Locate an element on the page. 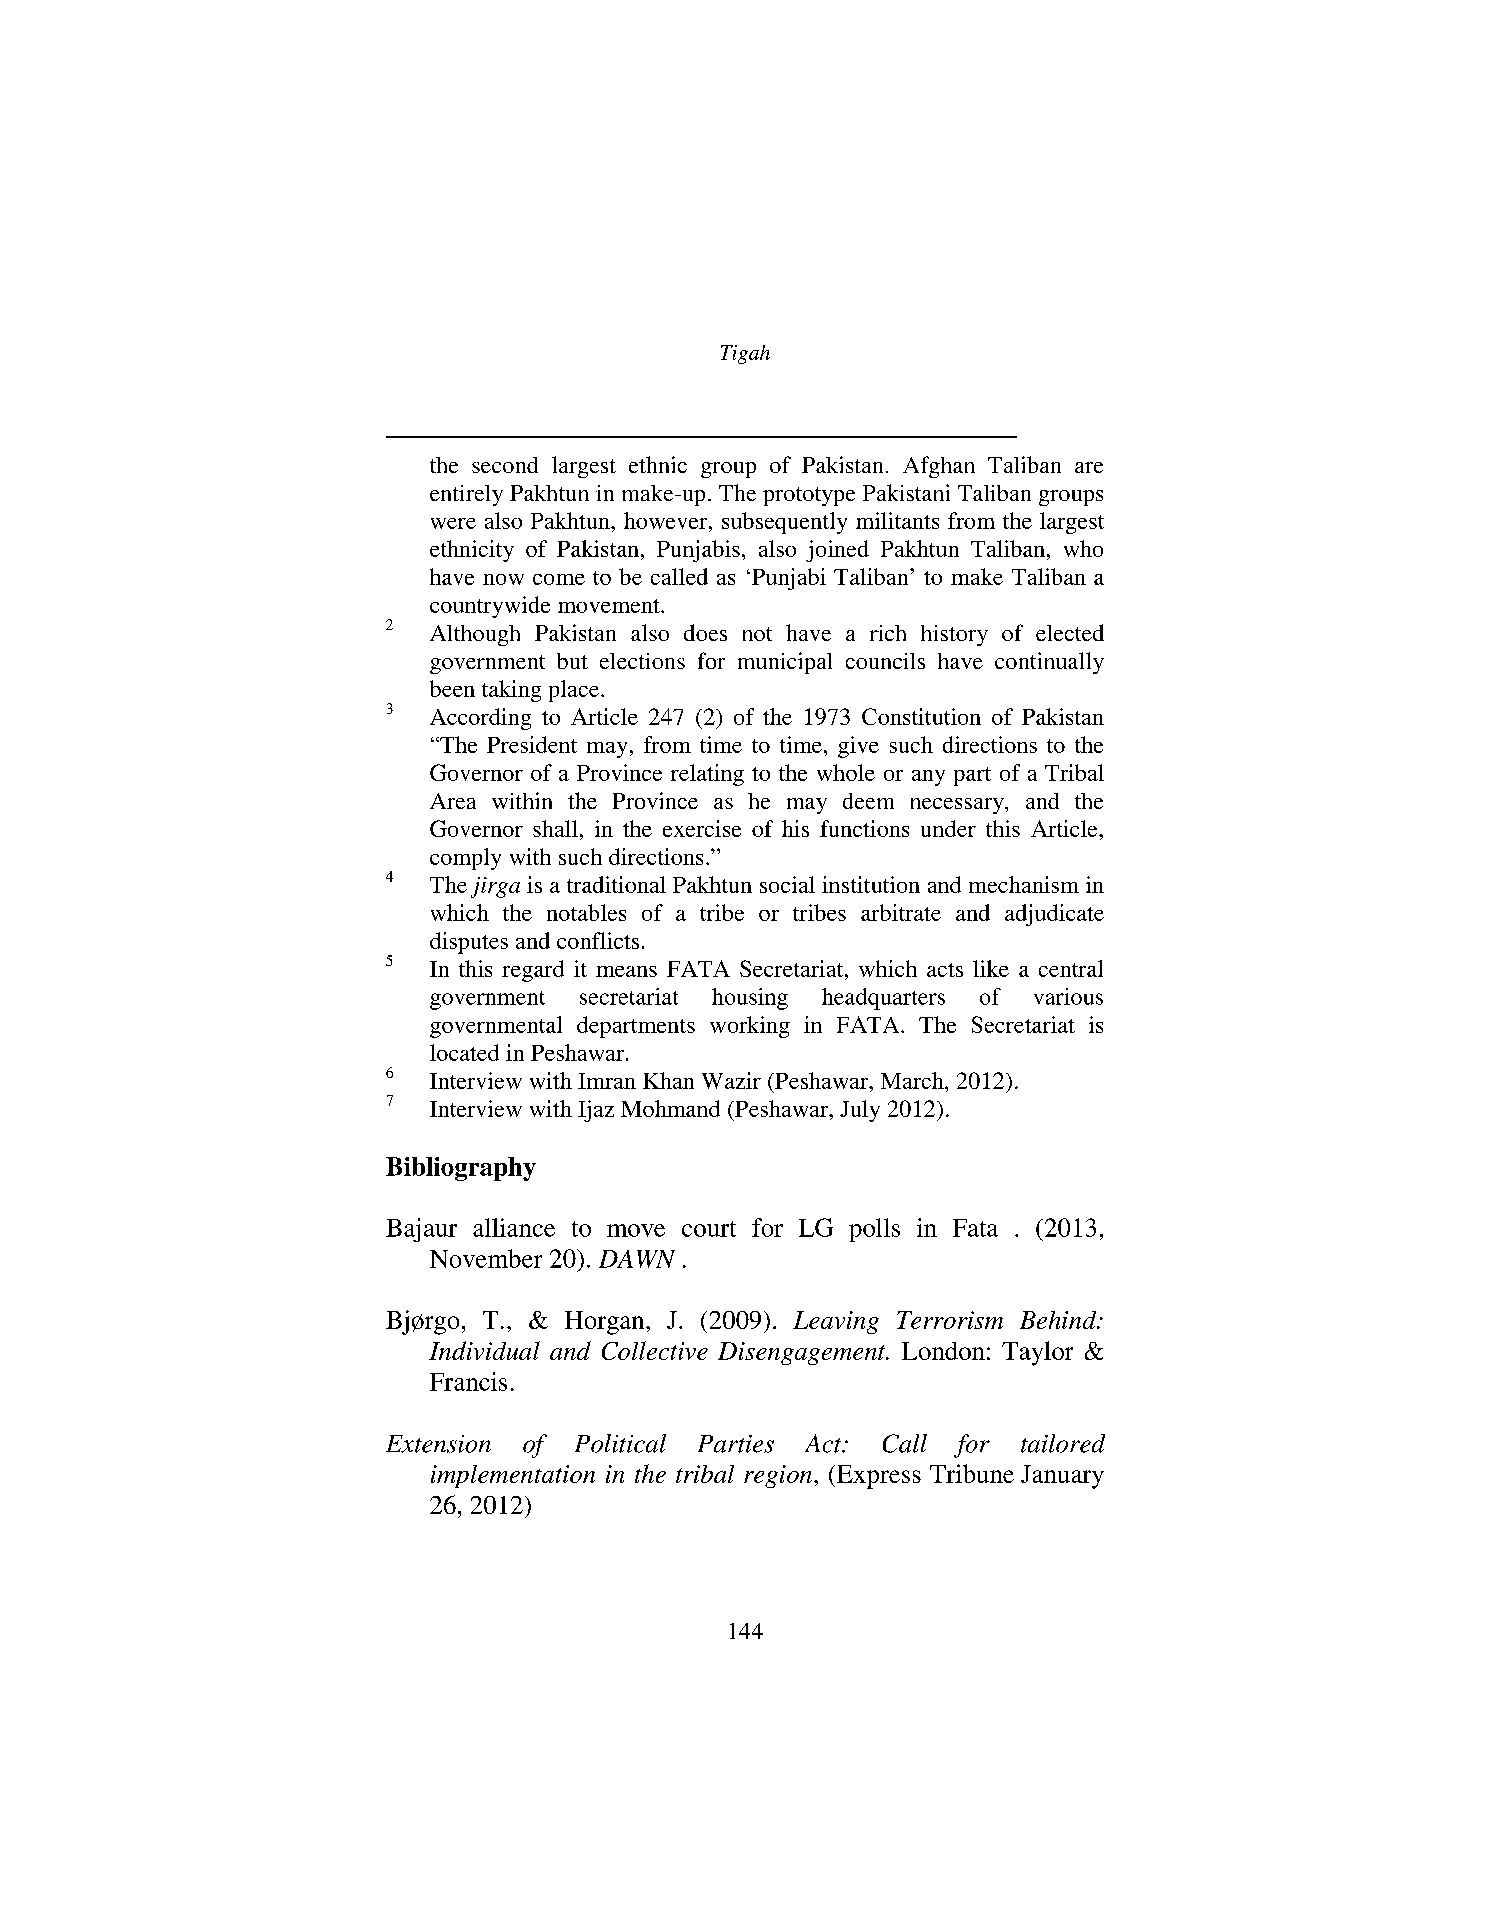  implementation is located at coordinates (513, 1476).
